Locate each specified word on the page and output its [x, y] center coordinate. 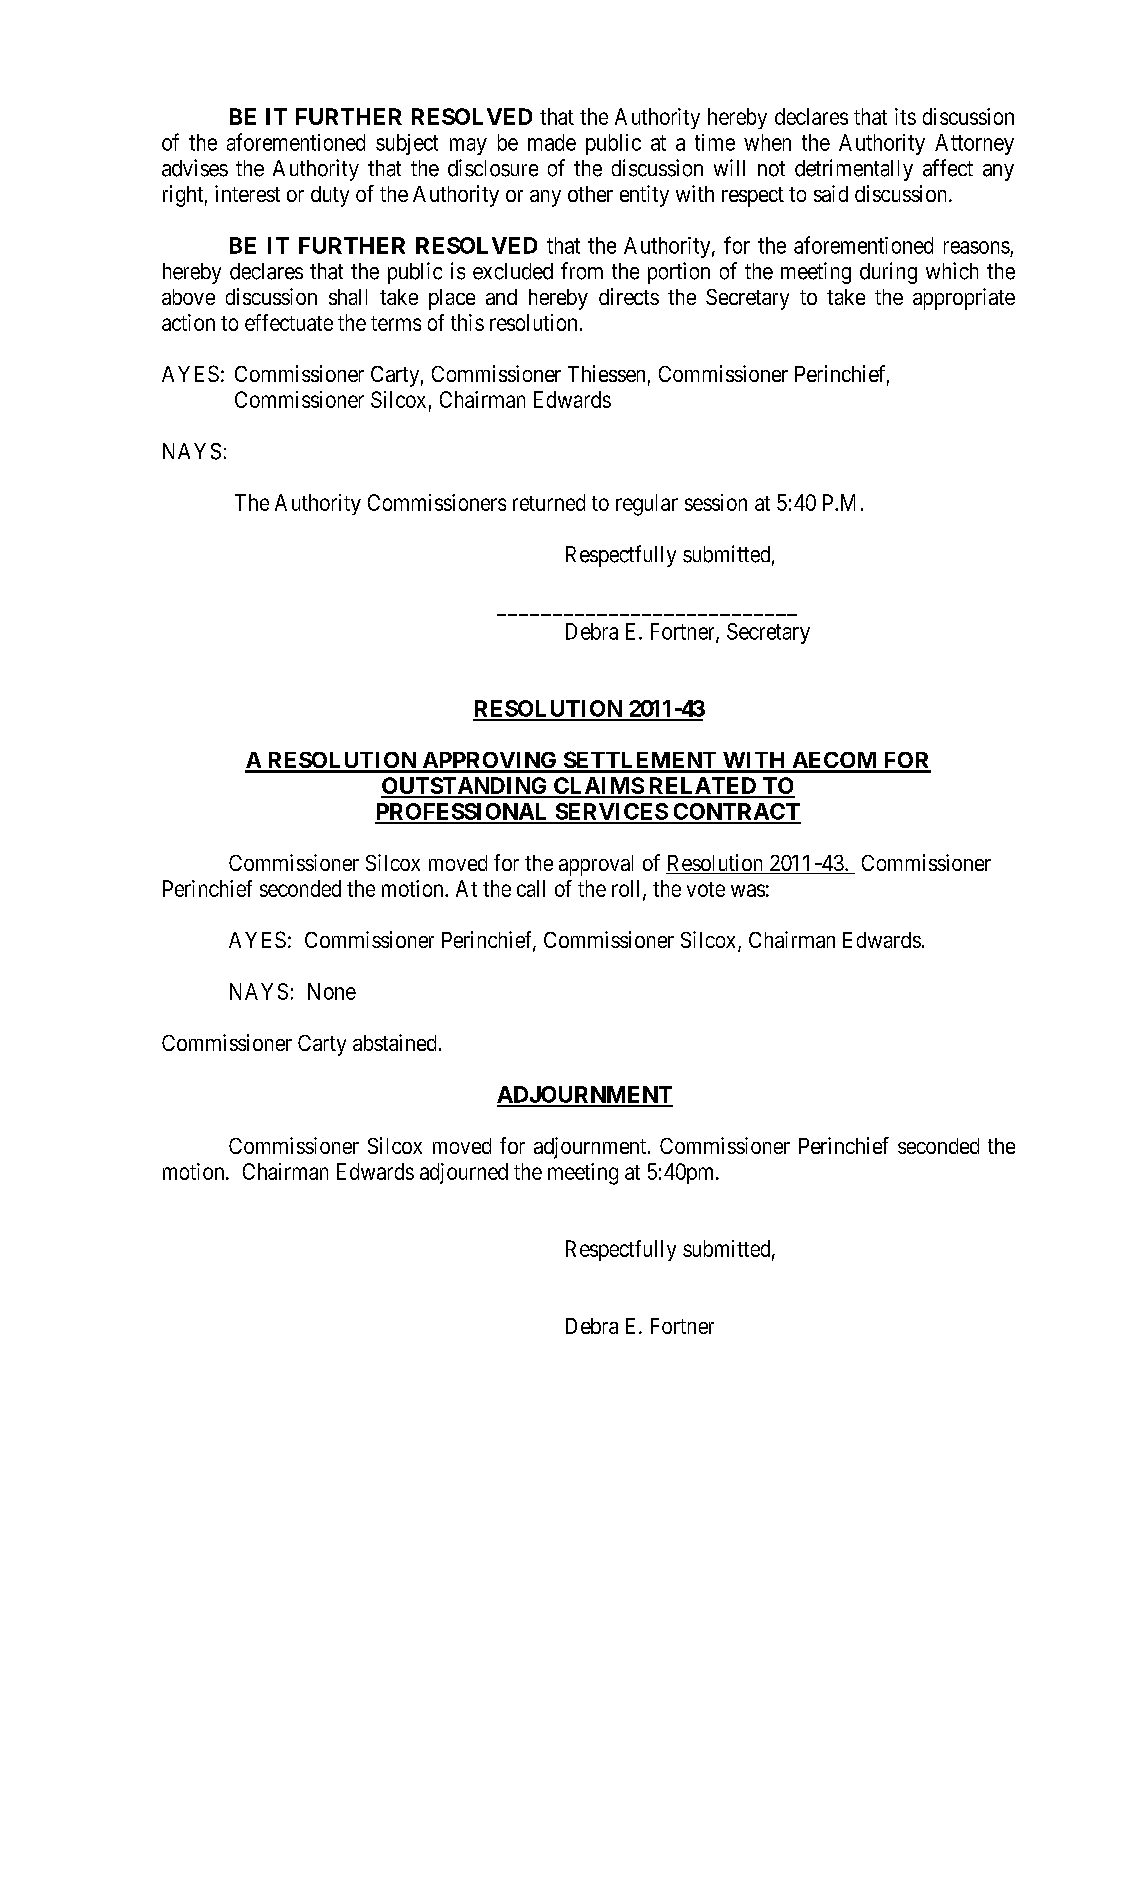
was [748, 890]
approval [596, 865]
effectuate [289, 322]
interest [247, 193]
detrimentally [854, 170]
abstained [394, 1042]
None [332, 991]
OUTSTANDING [465, 787]
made [552, 142]
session [716, 502]
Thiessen [606, 373]
